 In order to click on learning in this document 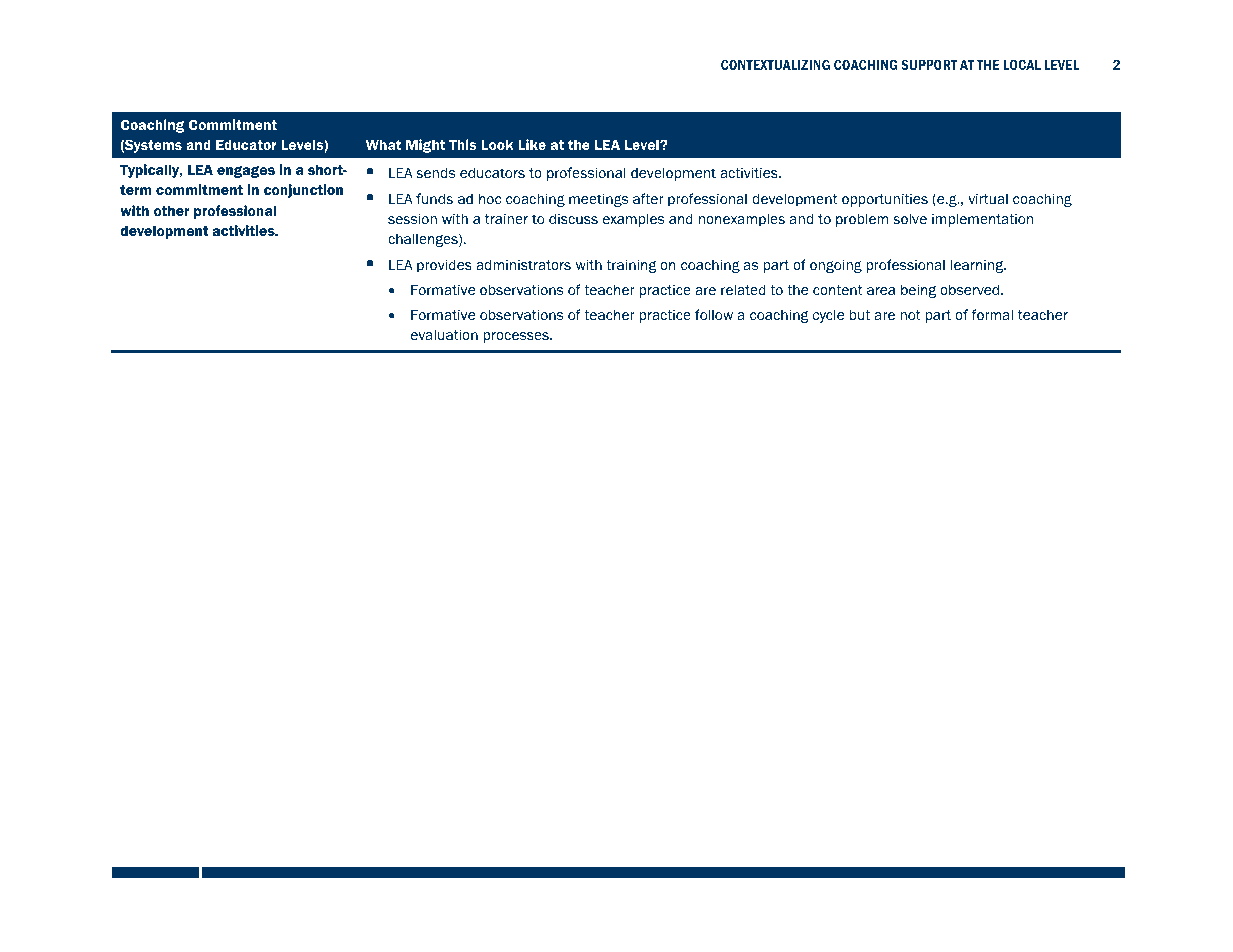, I will do `click(978, 266)`.
